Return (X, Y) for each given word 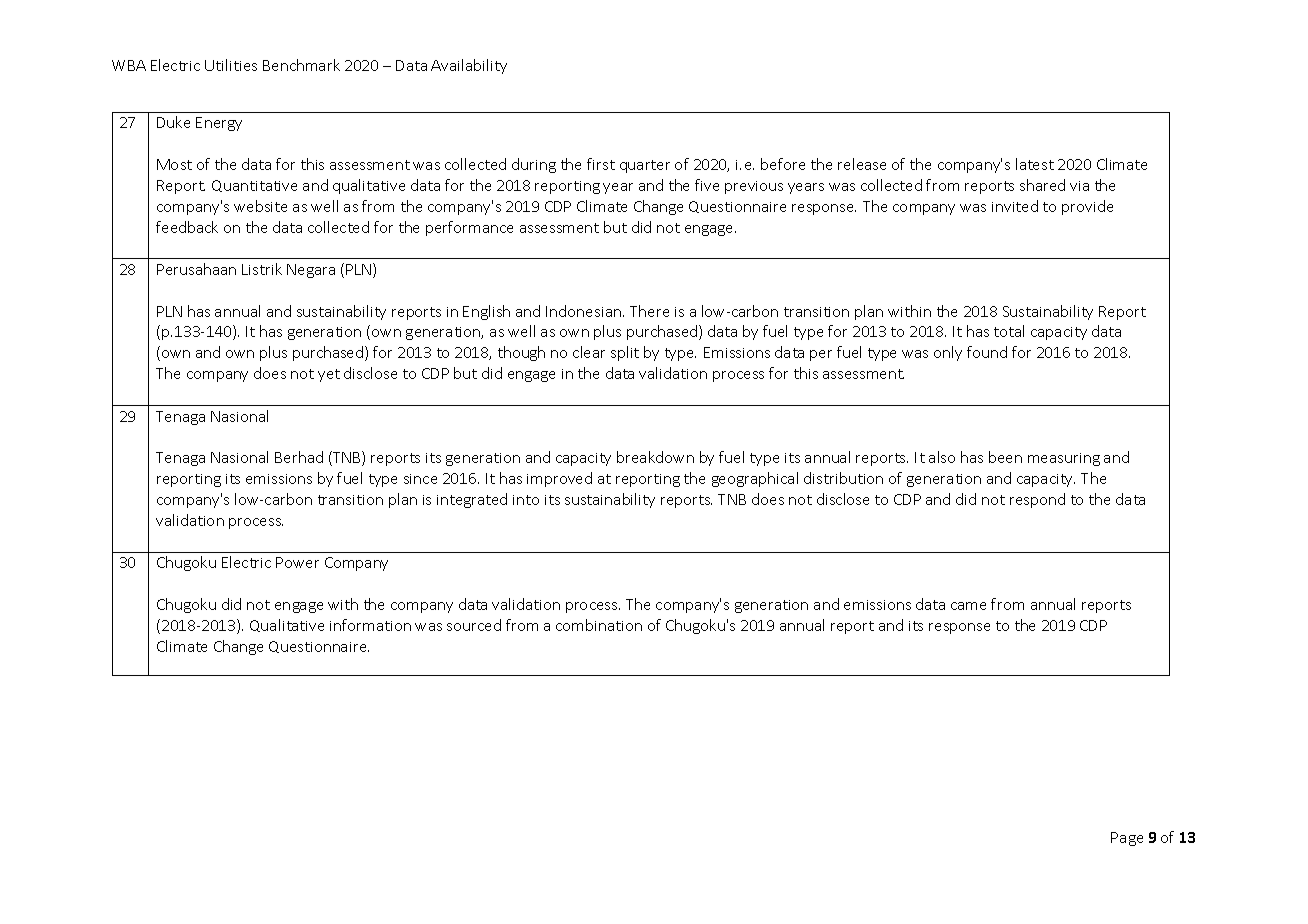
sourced (474, 625)
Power (297, 562)
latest (1035, 164)
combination (599, 625)
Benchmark (301, 65)
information (370, 625)
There (649, 311)
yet (329, 375)
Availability (469, 66)
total (1009, 331)
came (968, 606)
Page (1127, 839)
